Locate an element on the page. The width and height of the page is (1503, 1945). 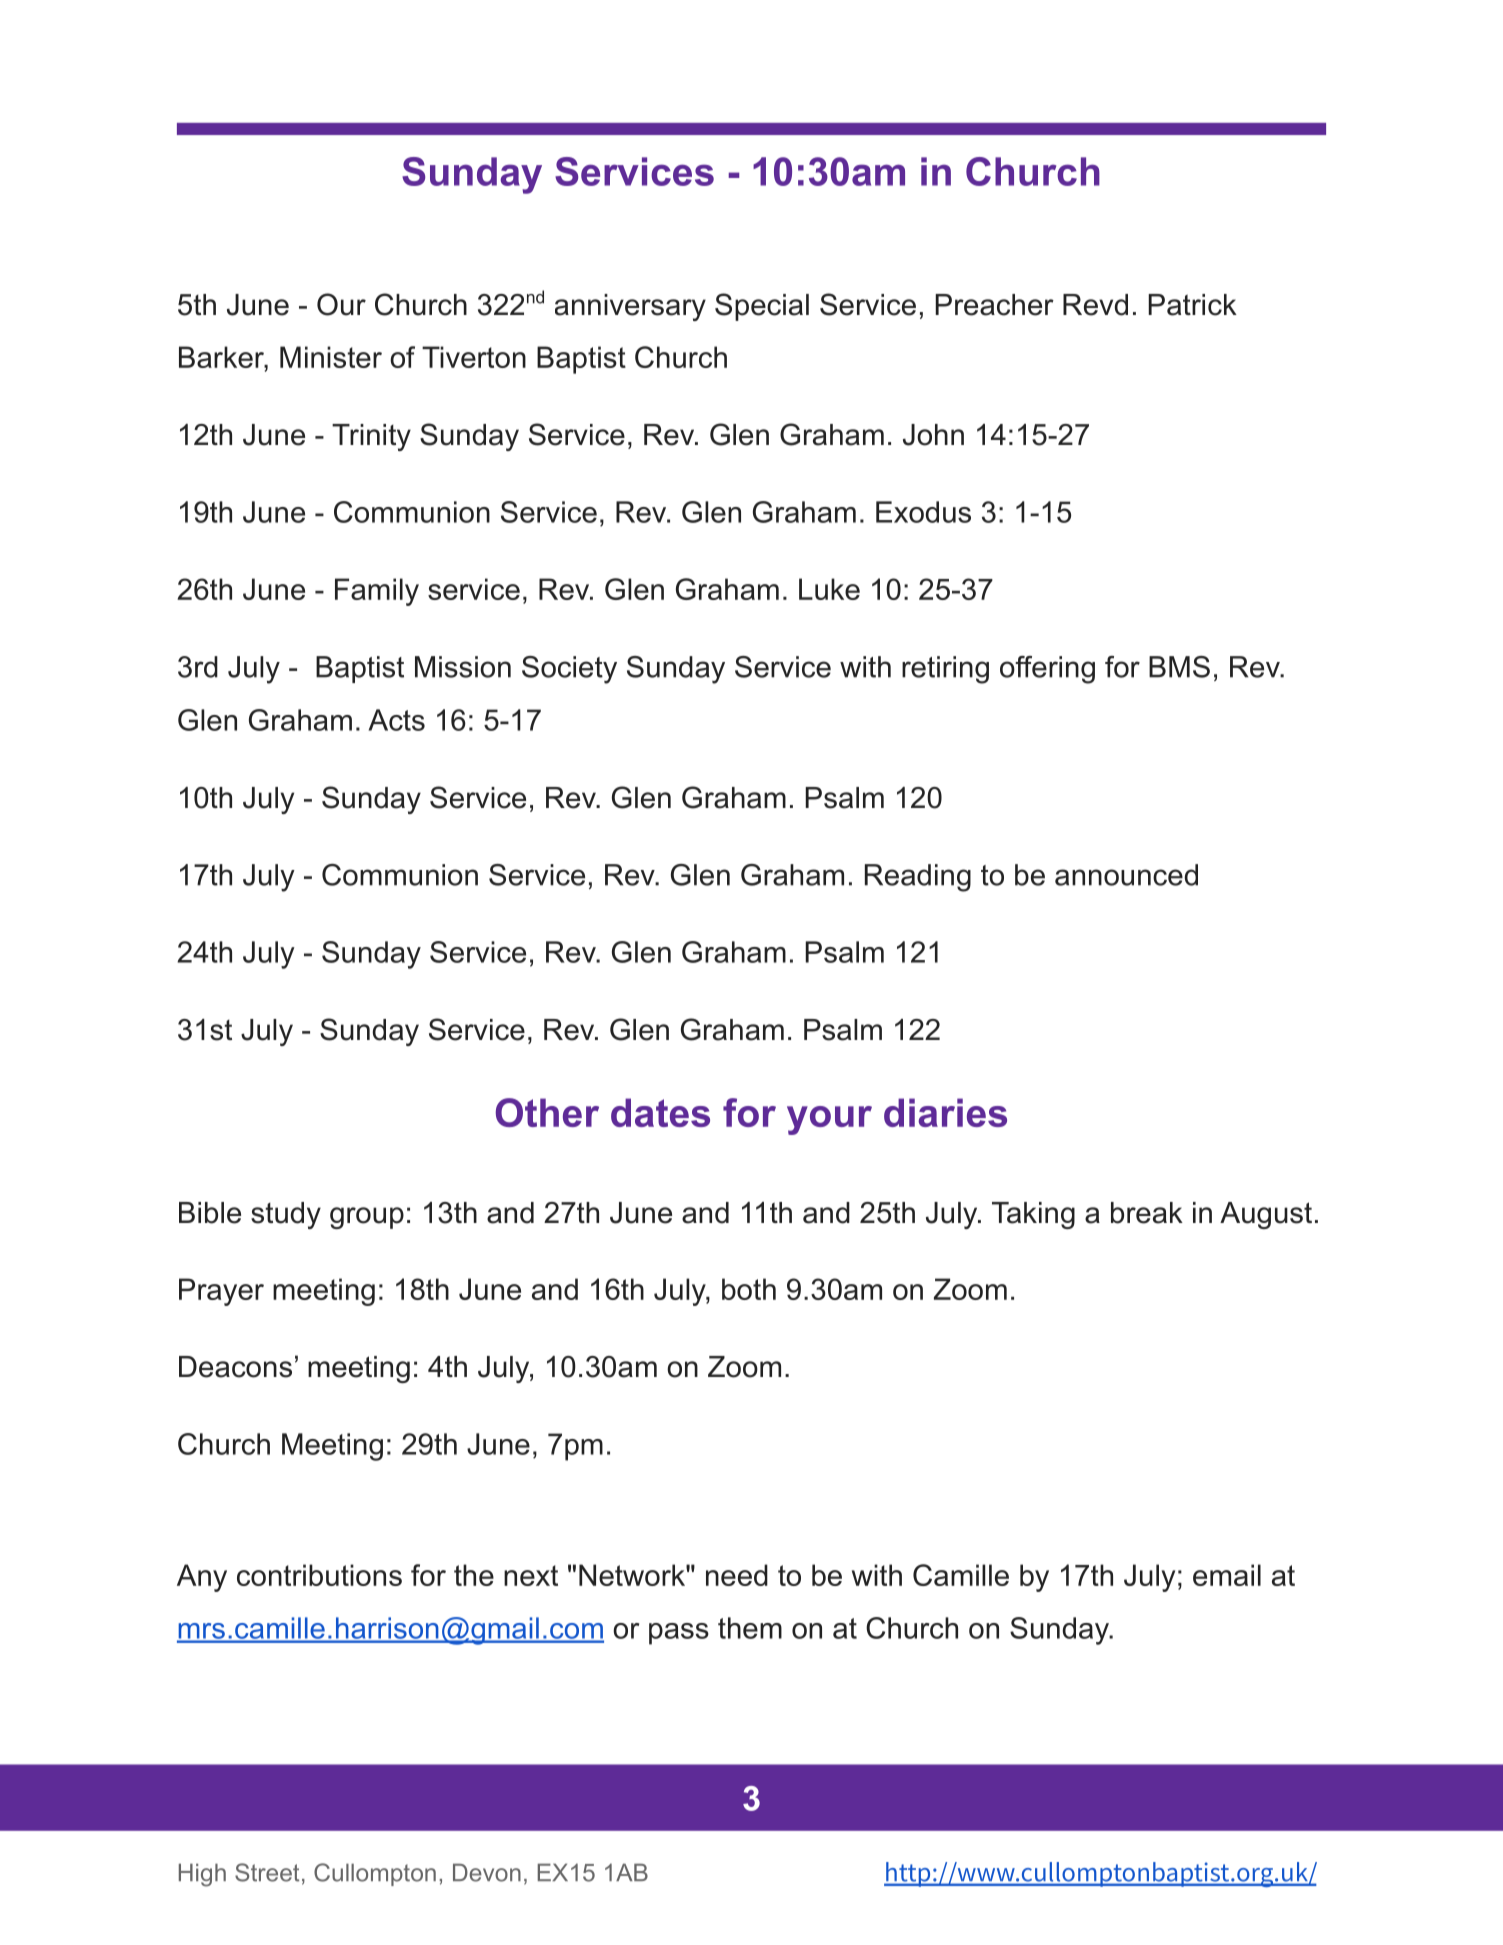
need is located at coordinates (737, 1575).
